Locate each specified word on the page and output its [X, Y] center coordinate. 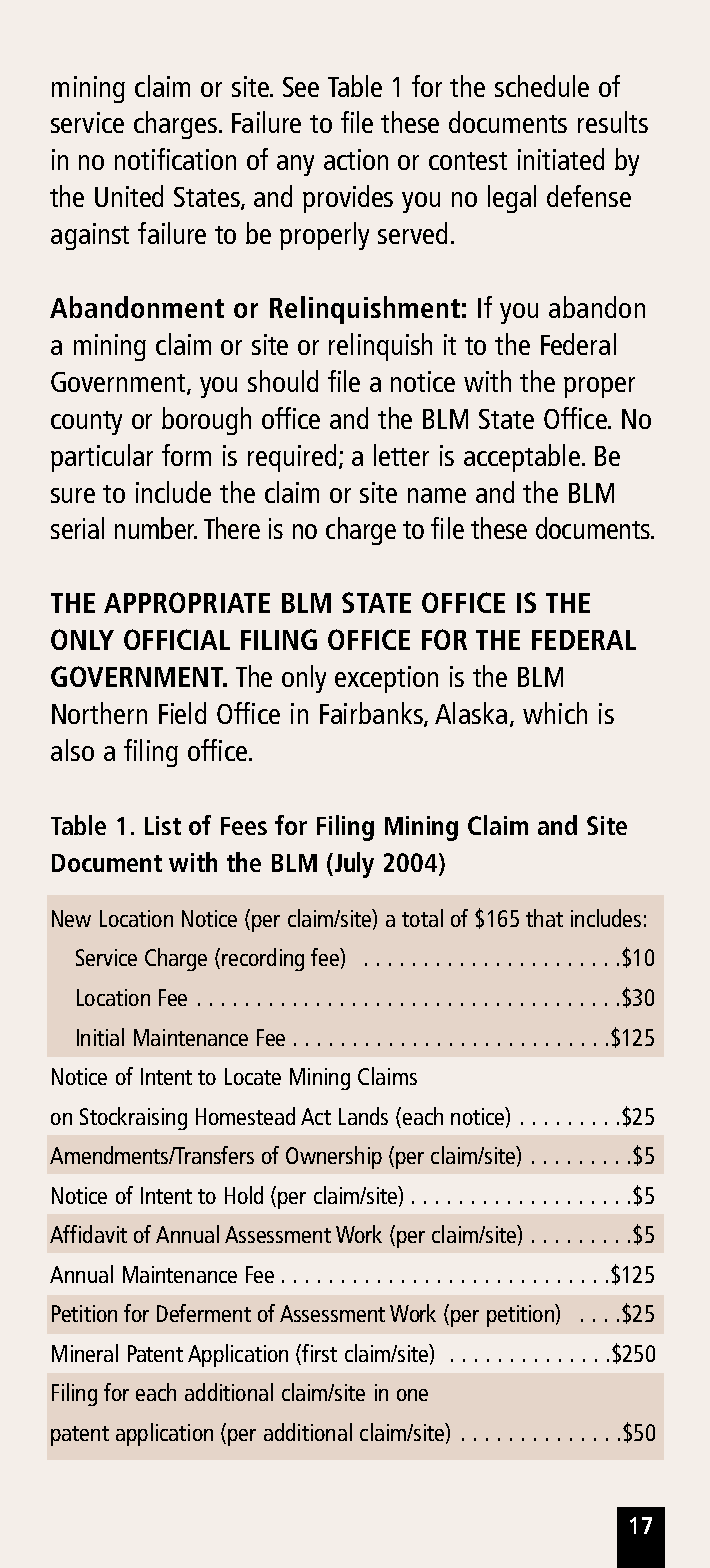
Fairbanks [372, 714]
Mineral [85, 1353]
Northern [99, 713]
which [555, 713]
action [356, 159]
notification [175, 159]
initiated [561, 159]
